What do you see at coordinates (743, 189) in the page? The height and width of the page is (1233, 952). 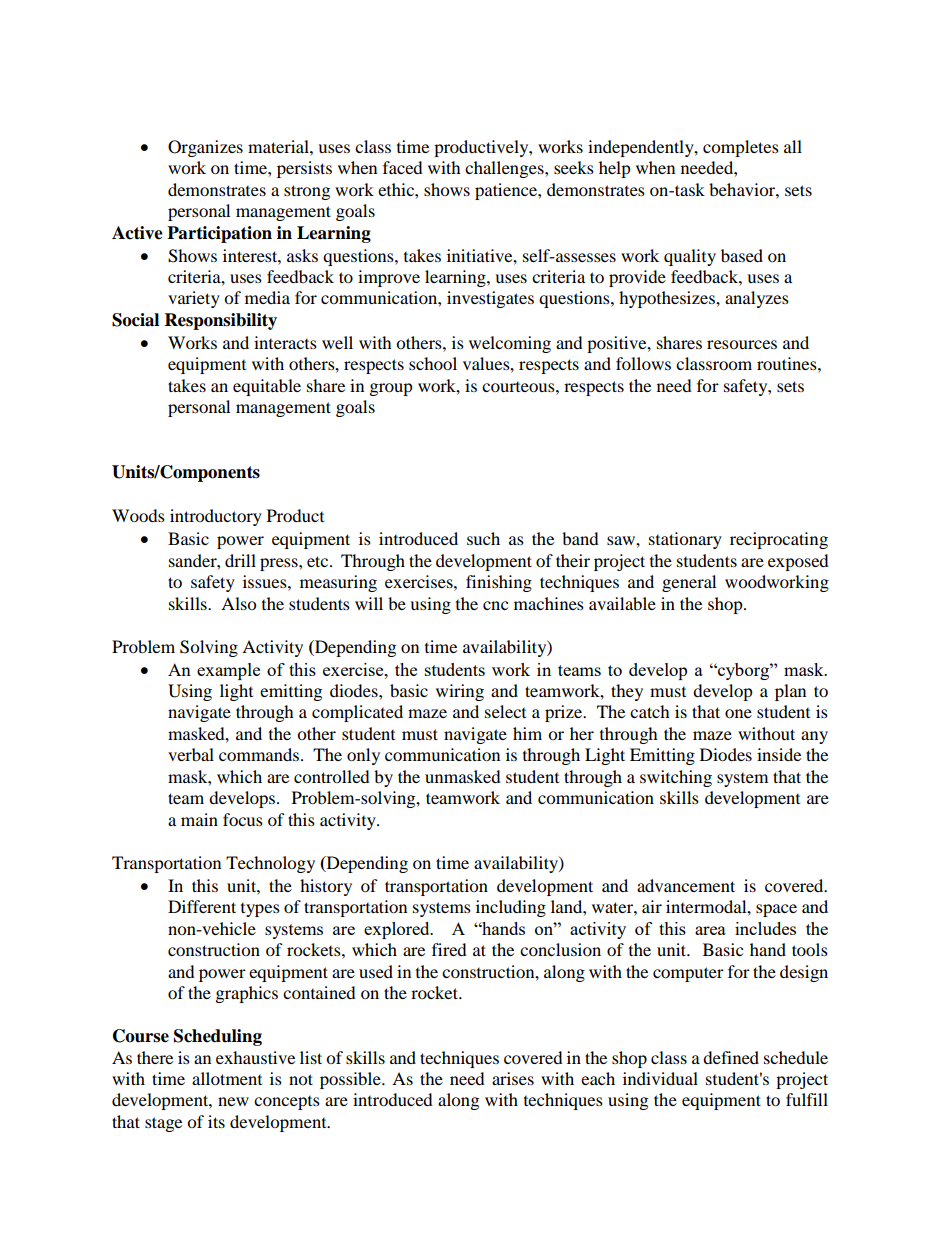 I see `behavior` at bounding box center [743, 189].
